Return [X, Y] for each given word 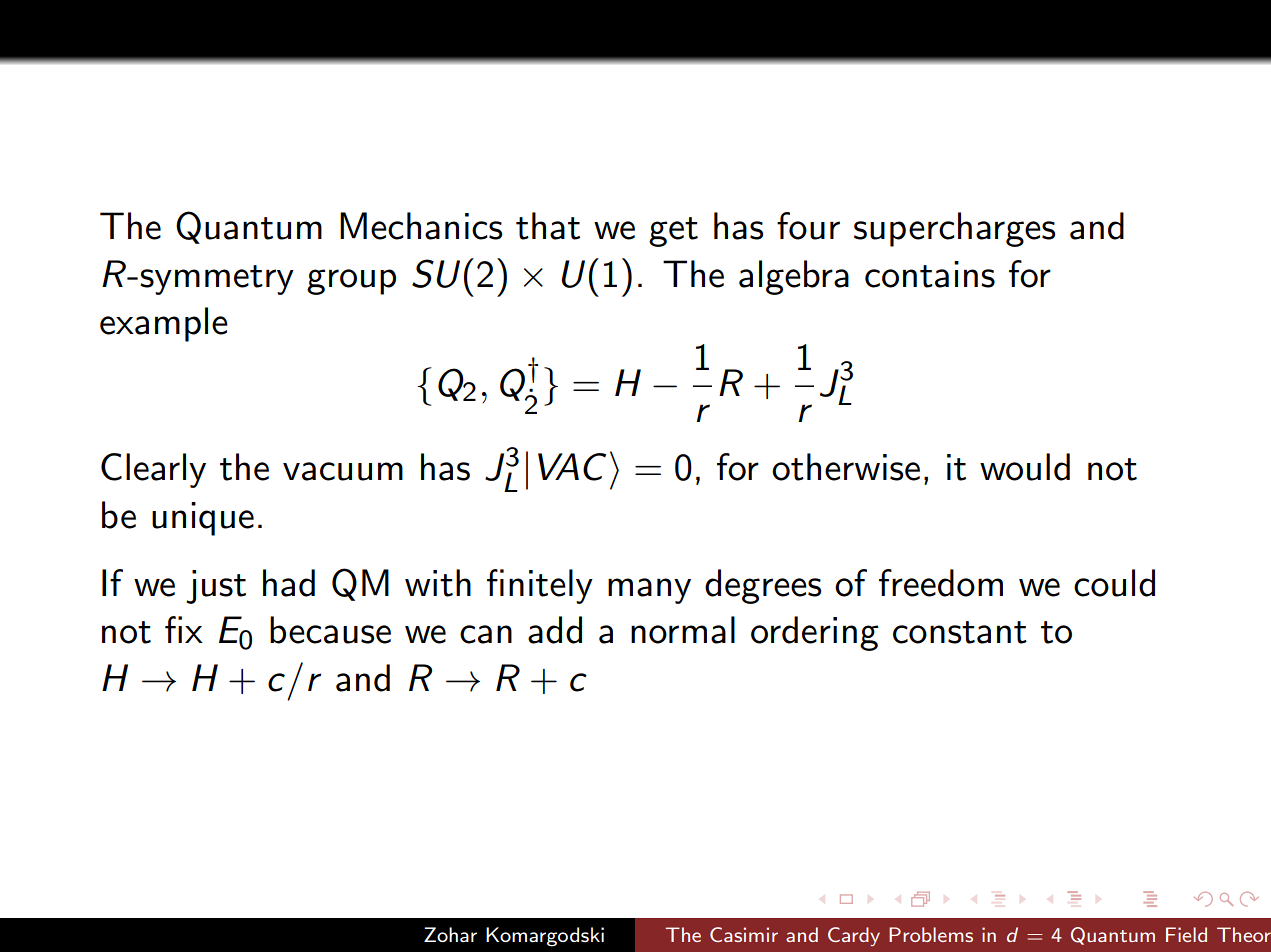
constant [960, 632]
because [330, 630]
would [1025, 467]
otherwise [846, 467]
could [1114, 583]
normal [683, 630]
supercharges [954, 229]
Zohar [450, 934]
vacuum [343, 471]
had [289, 583]
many [649, 591]
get [673, 232]
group [351, 282]
